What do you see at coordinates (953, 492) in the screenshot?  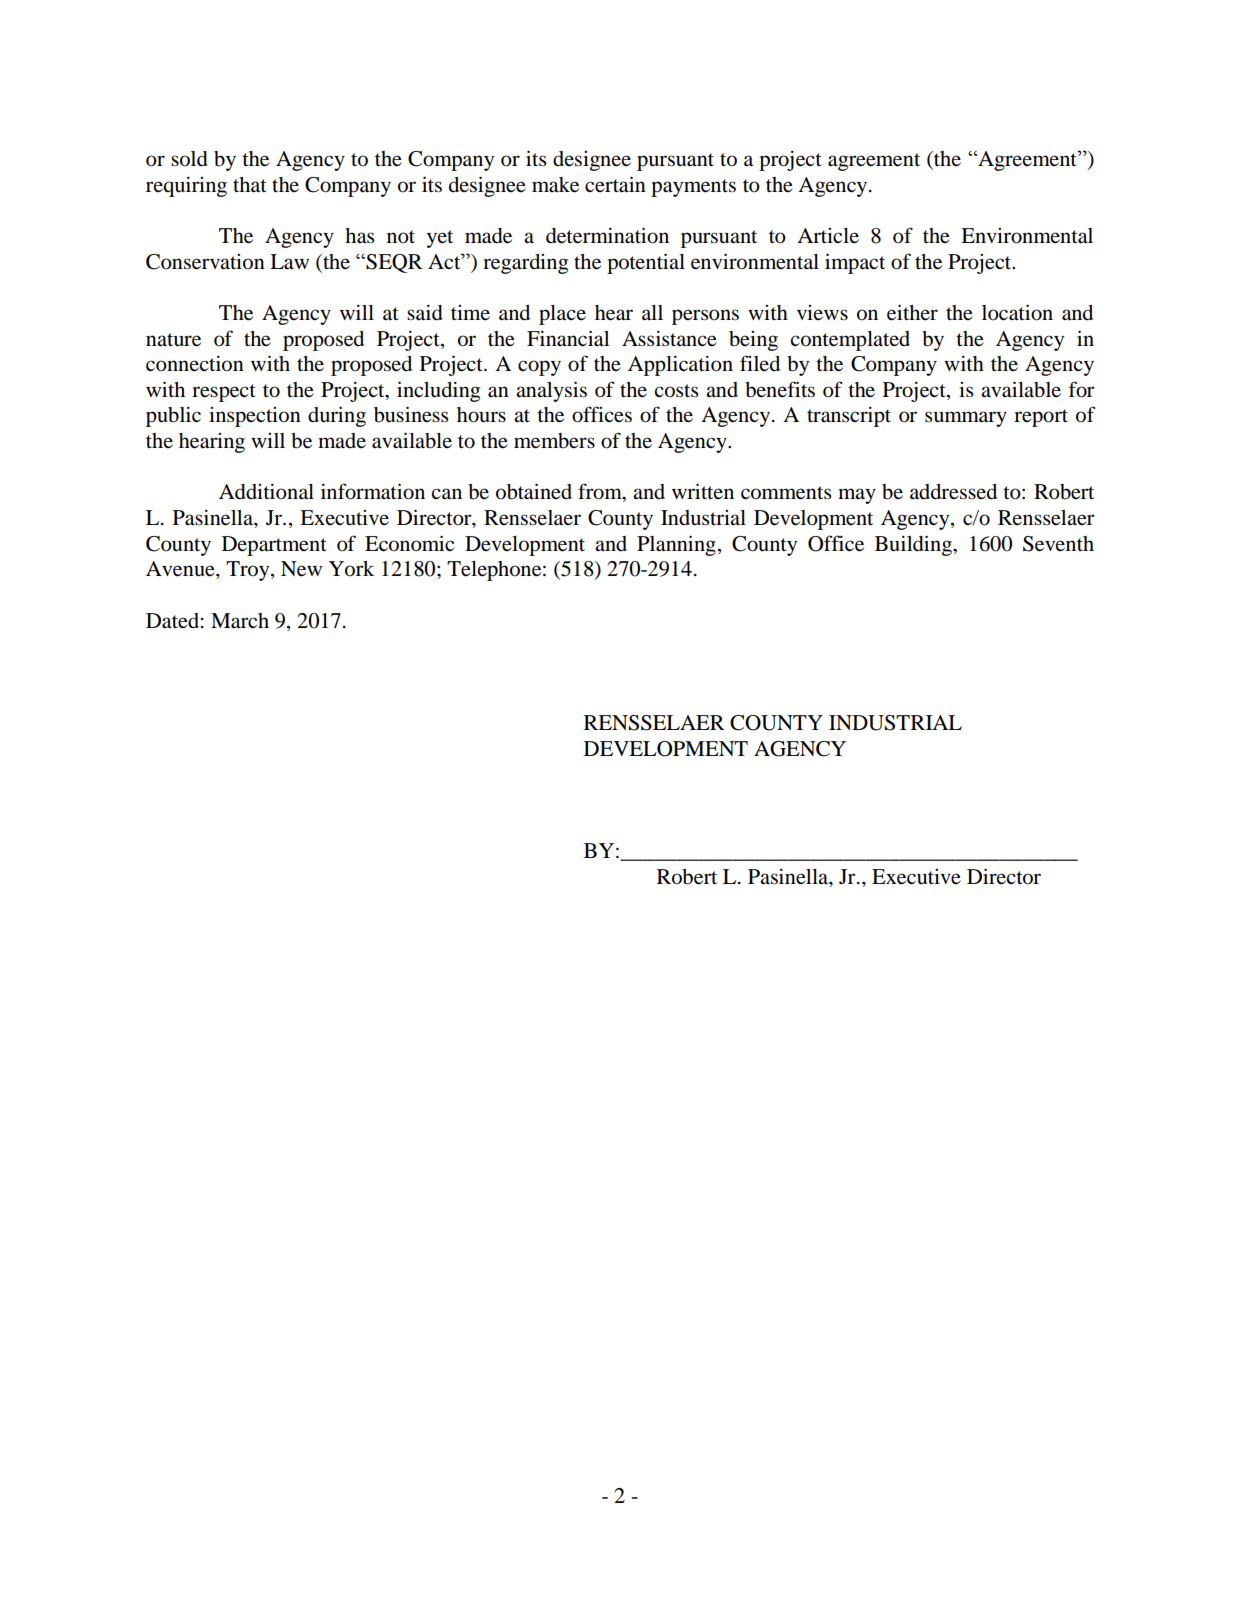 I see `addressed` at bounding box center [953, 492].
